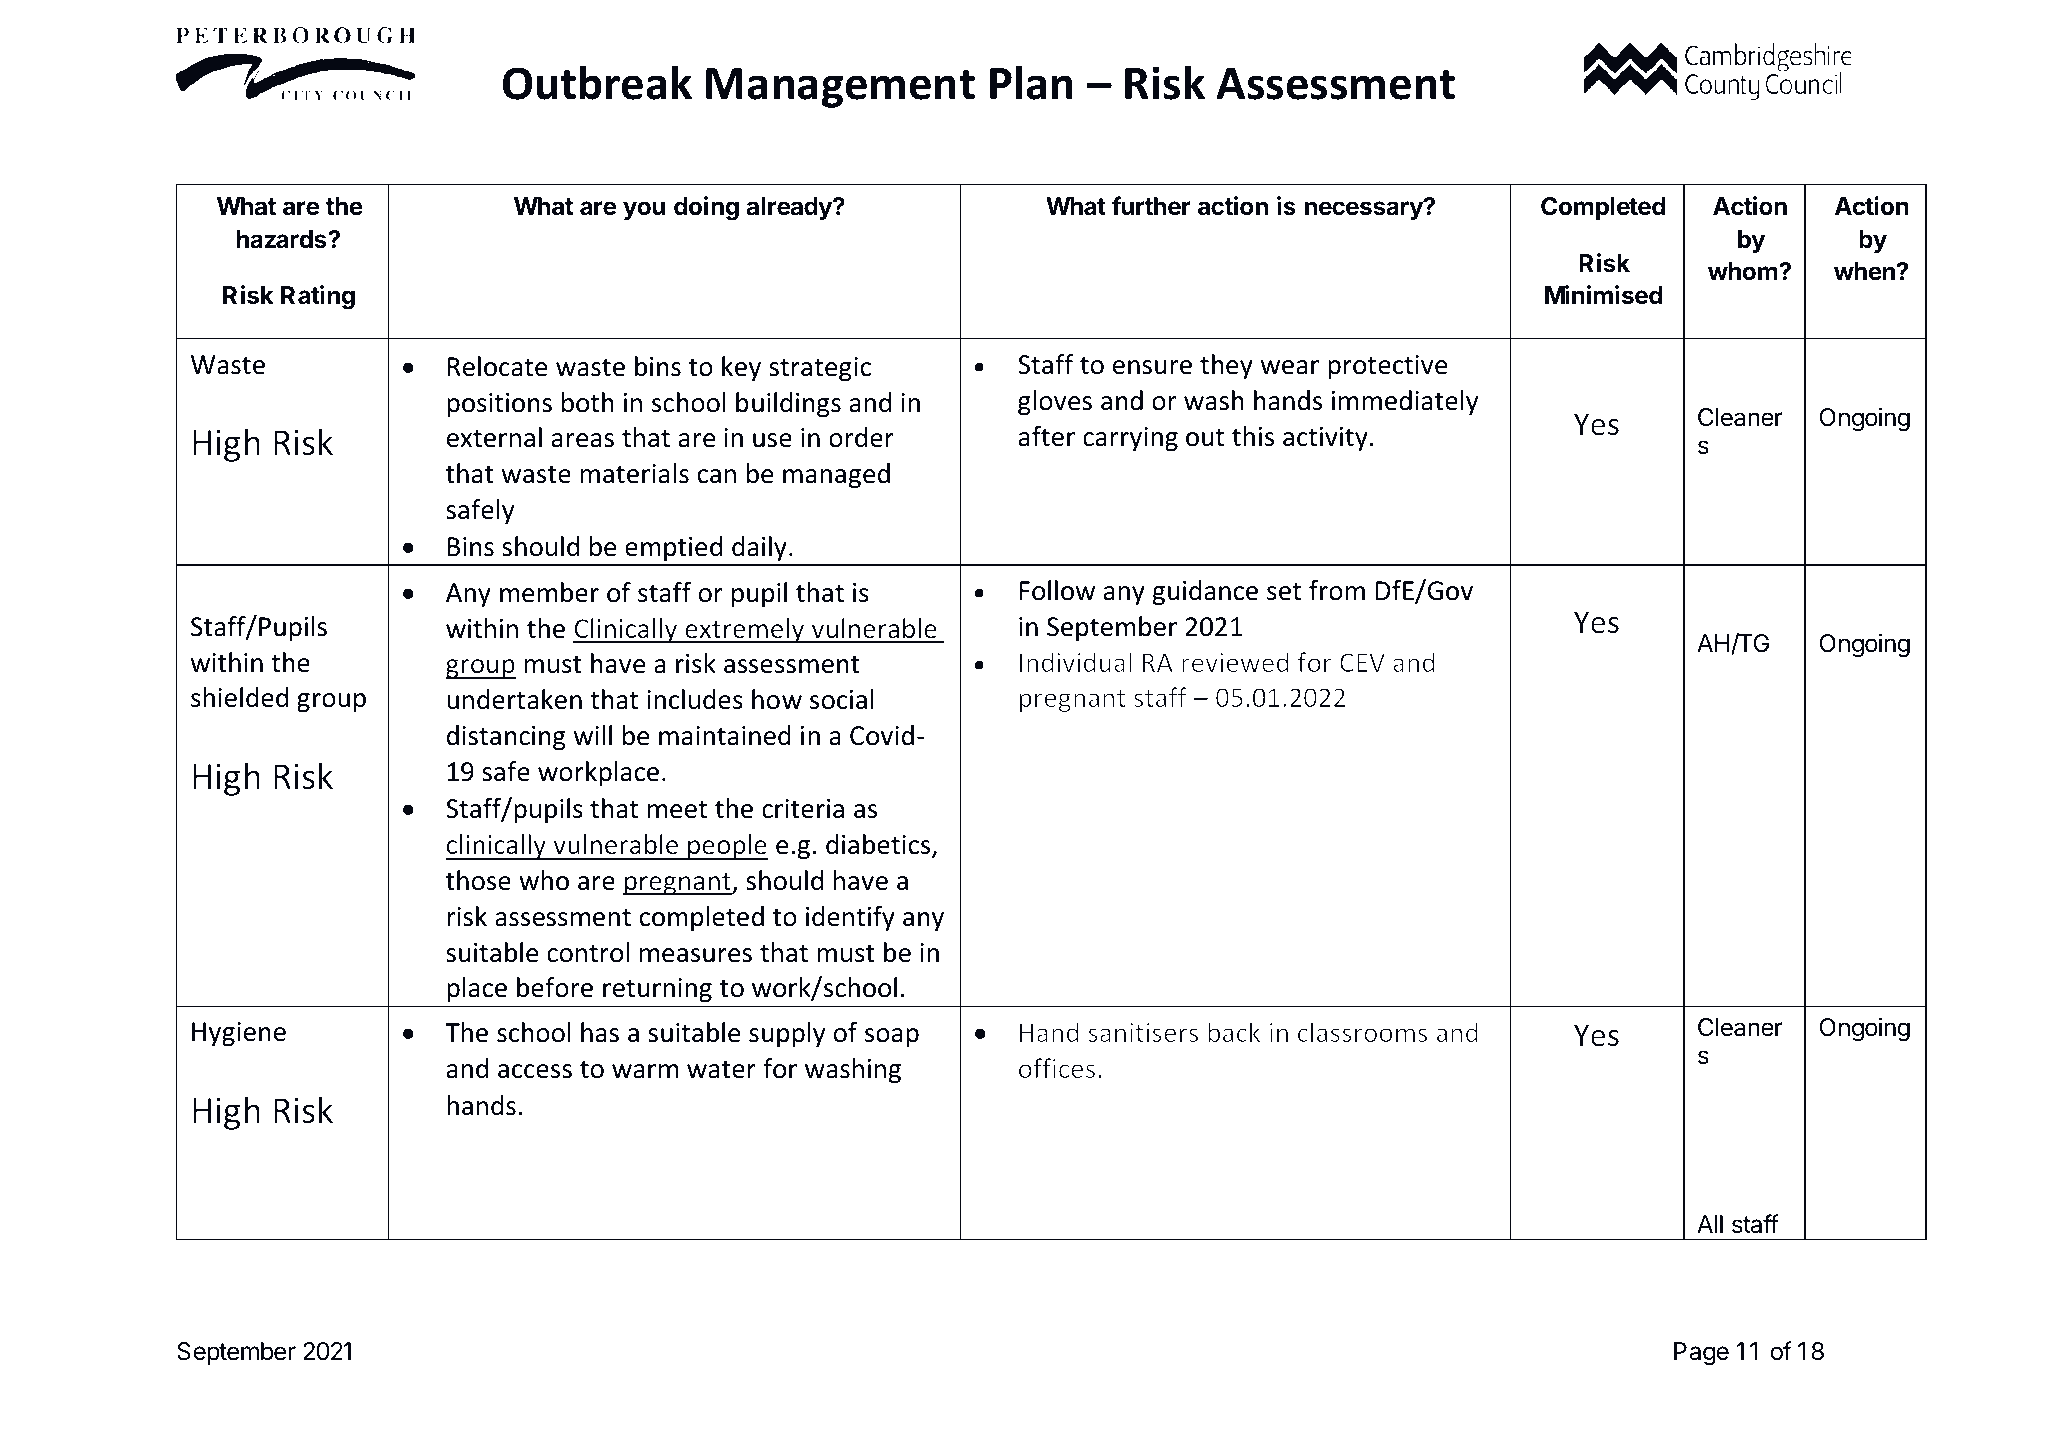 The width and height of the screenshot is (2058, 1455). What do you see at coordinates (1031, 82) in the screenshot?
I see `Plan` at bounding box center [1031, 82].
